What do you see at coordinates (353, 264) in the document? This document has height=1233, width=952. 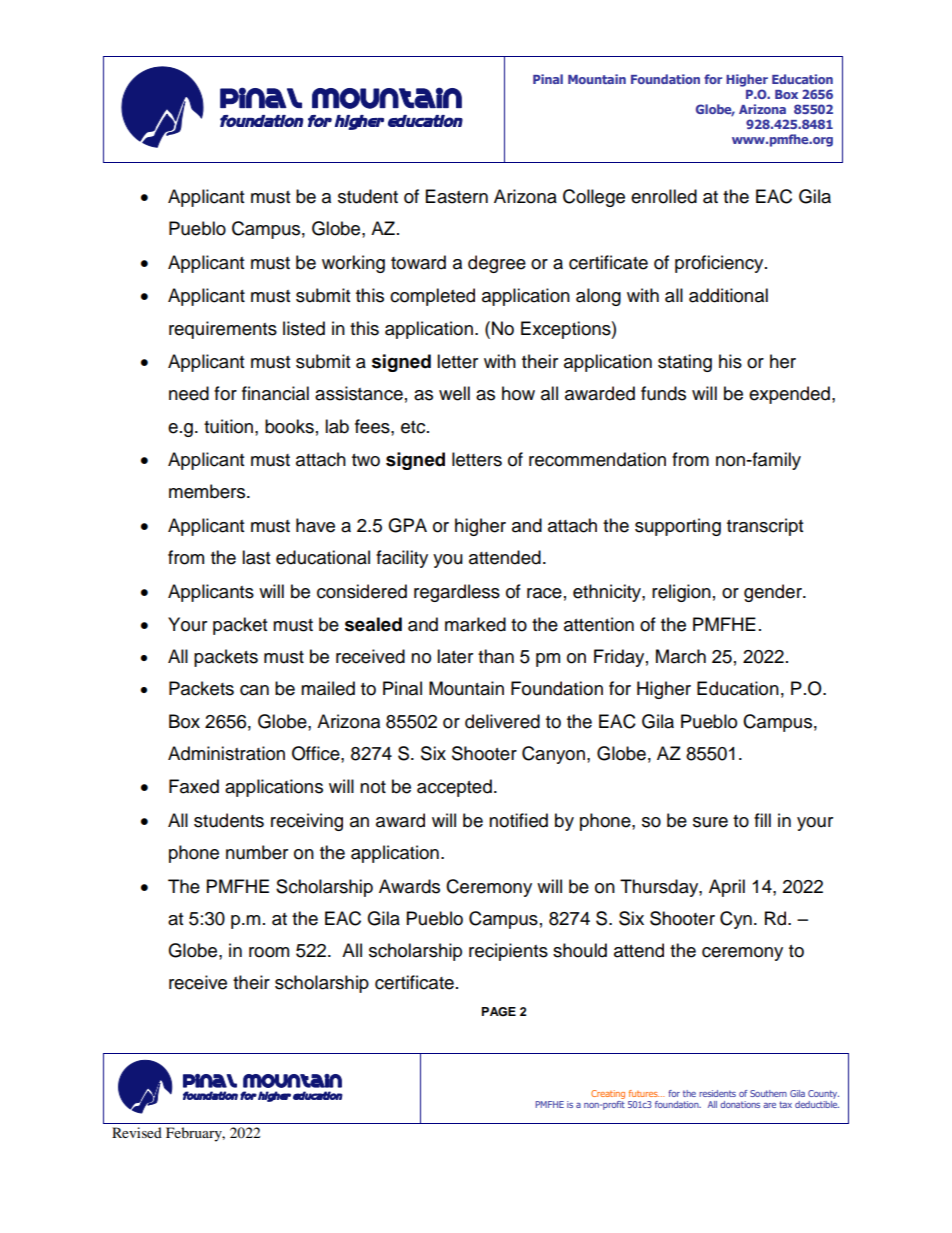 I see `working` at bounding box center [353, 264].
